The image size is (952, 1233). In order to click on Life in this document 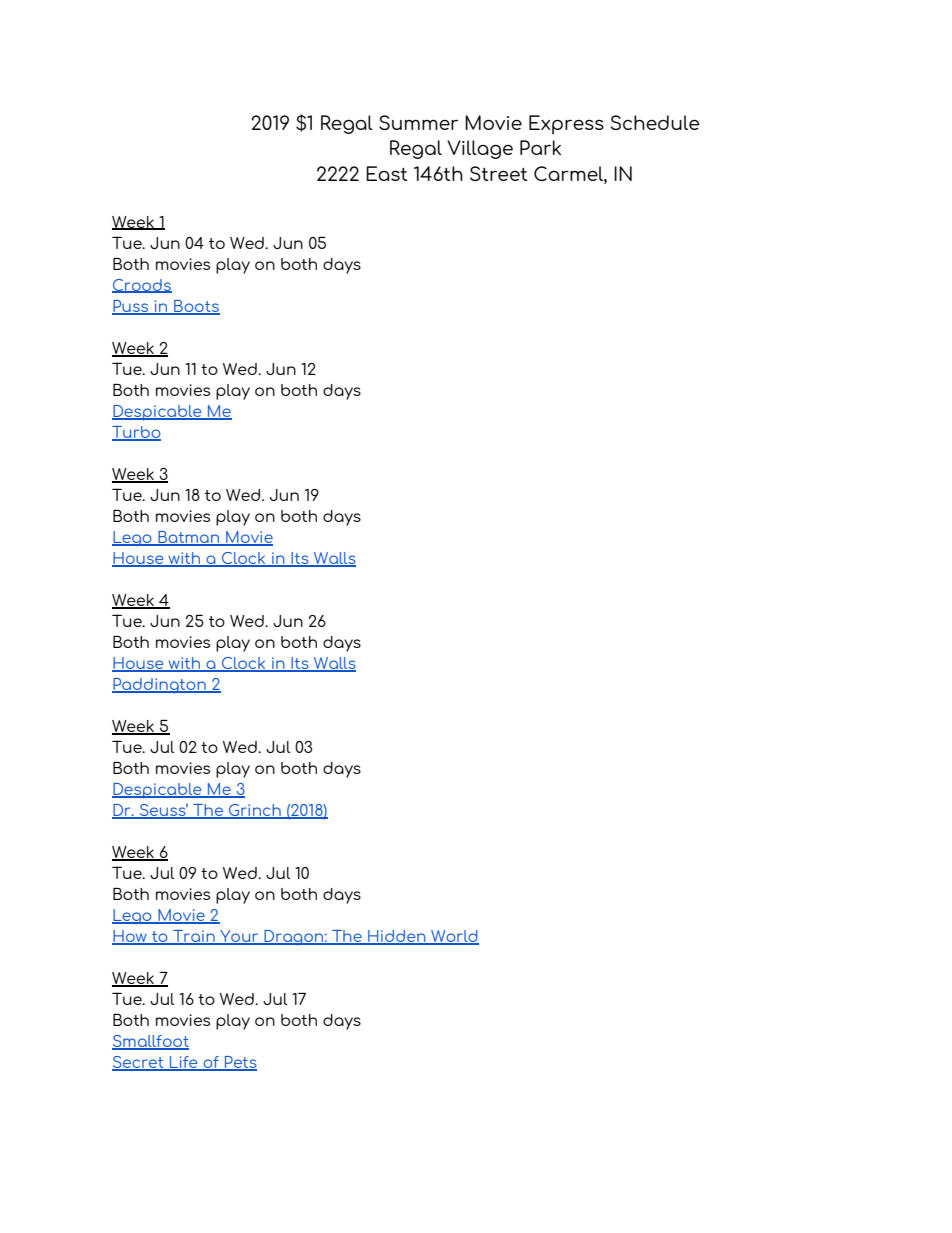, I will do `click(184, 1063)`.
